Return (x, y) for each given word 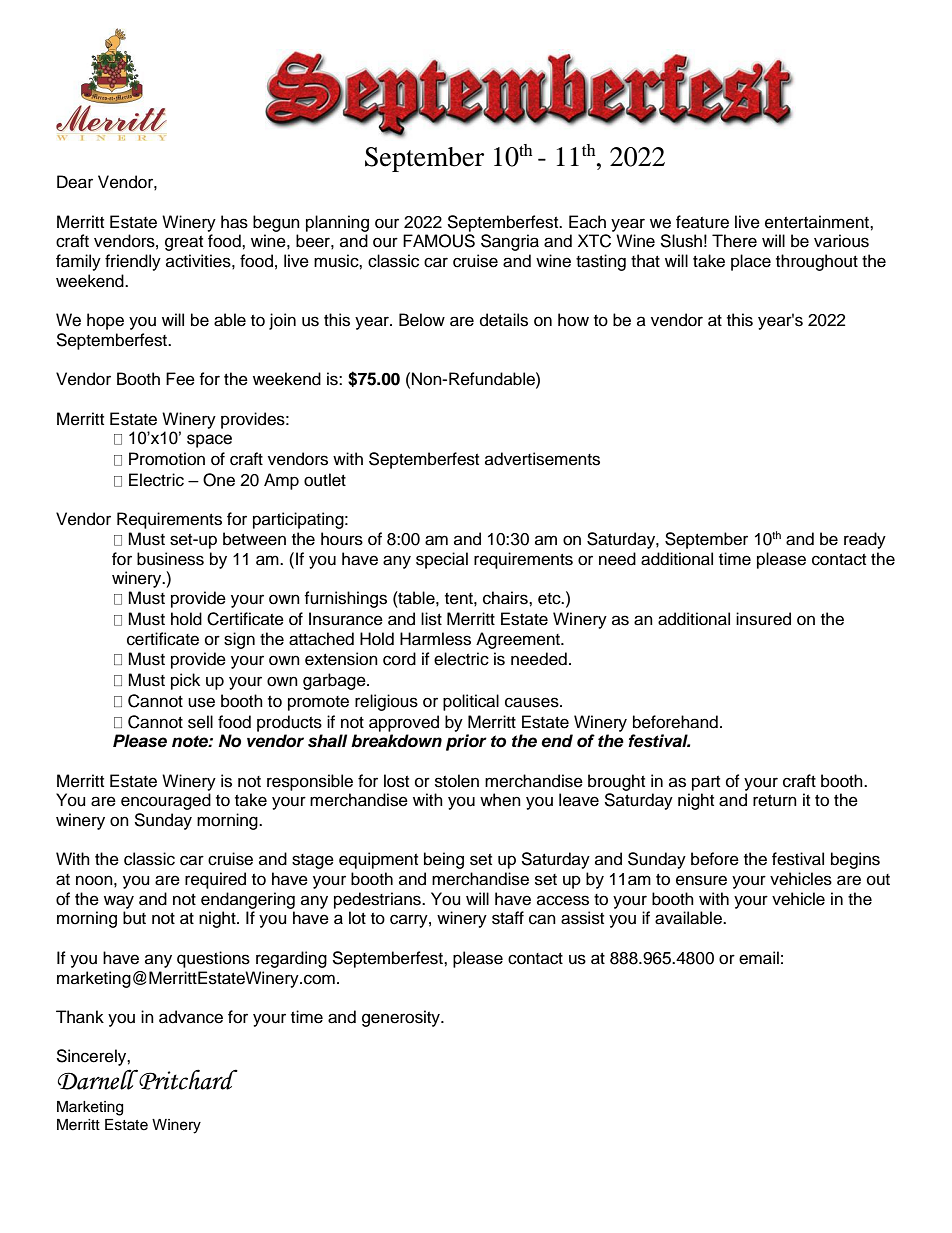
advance (191, 1017)
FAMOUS (439, 241)
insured (763, 619)
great (184, 243)
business (170, 559)
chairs (506, 598)
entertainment (818, 222)
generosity (402, 1018)
